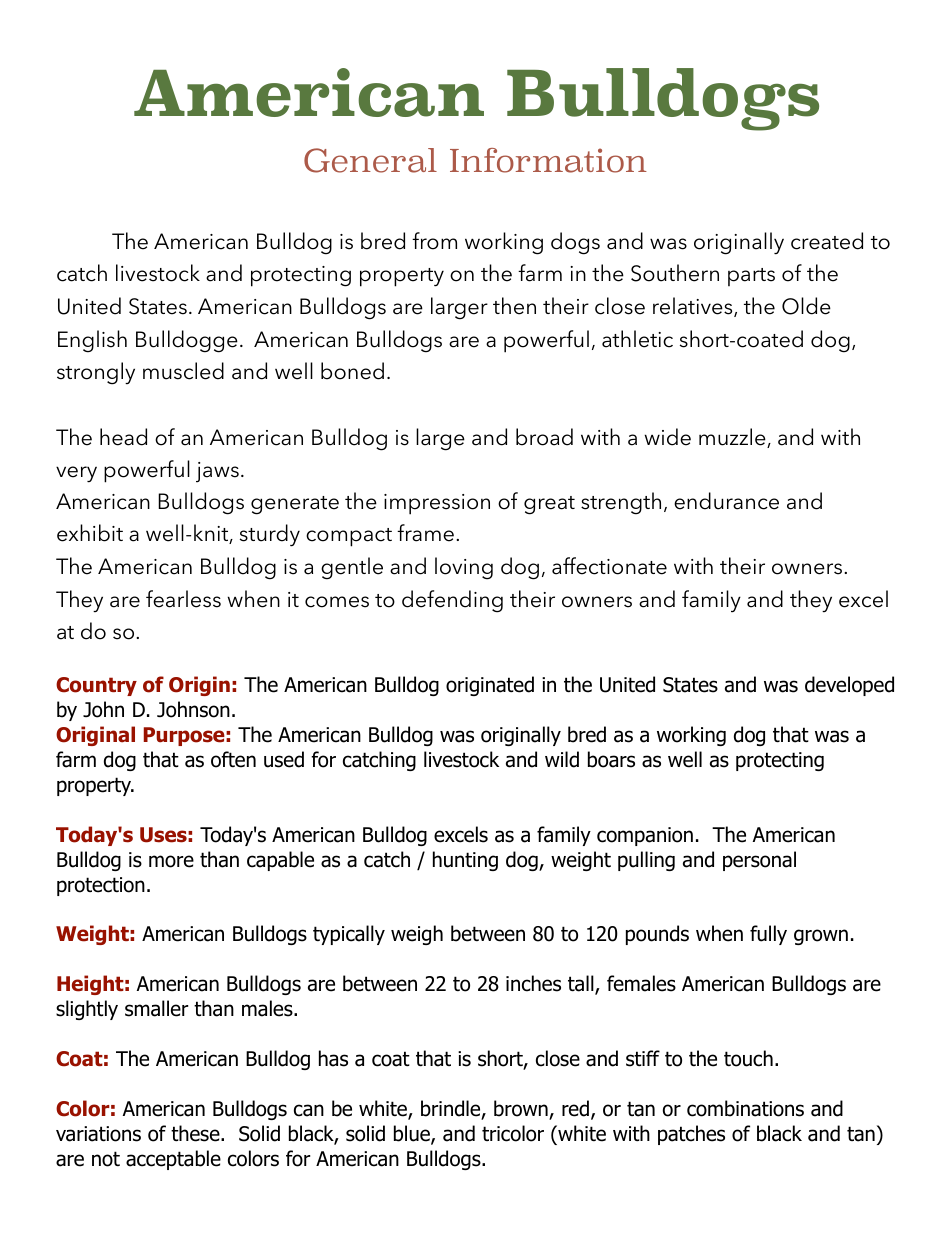 The image size is (952, 1233). I want to click on muscled, so click(183, 371).
